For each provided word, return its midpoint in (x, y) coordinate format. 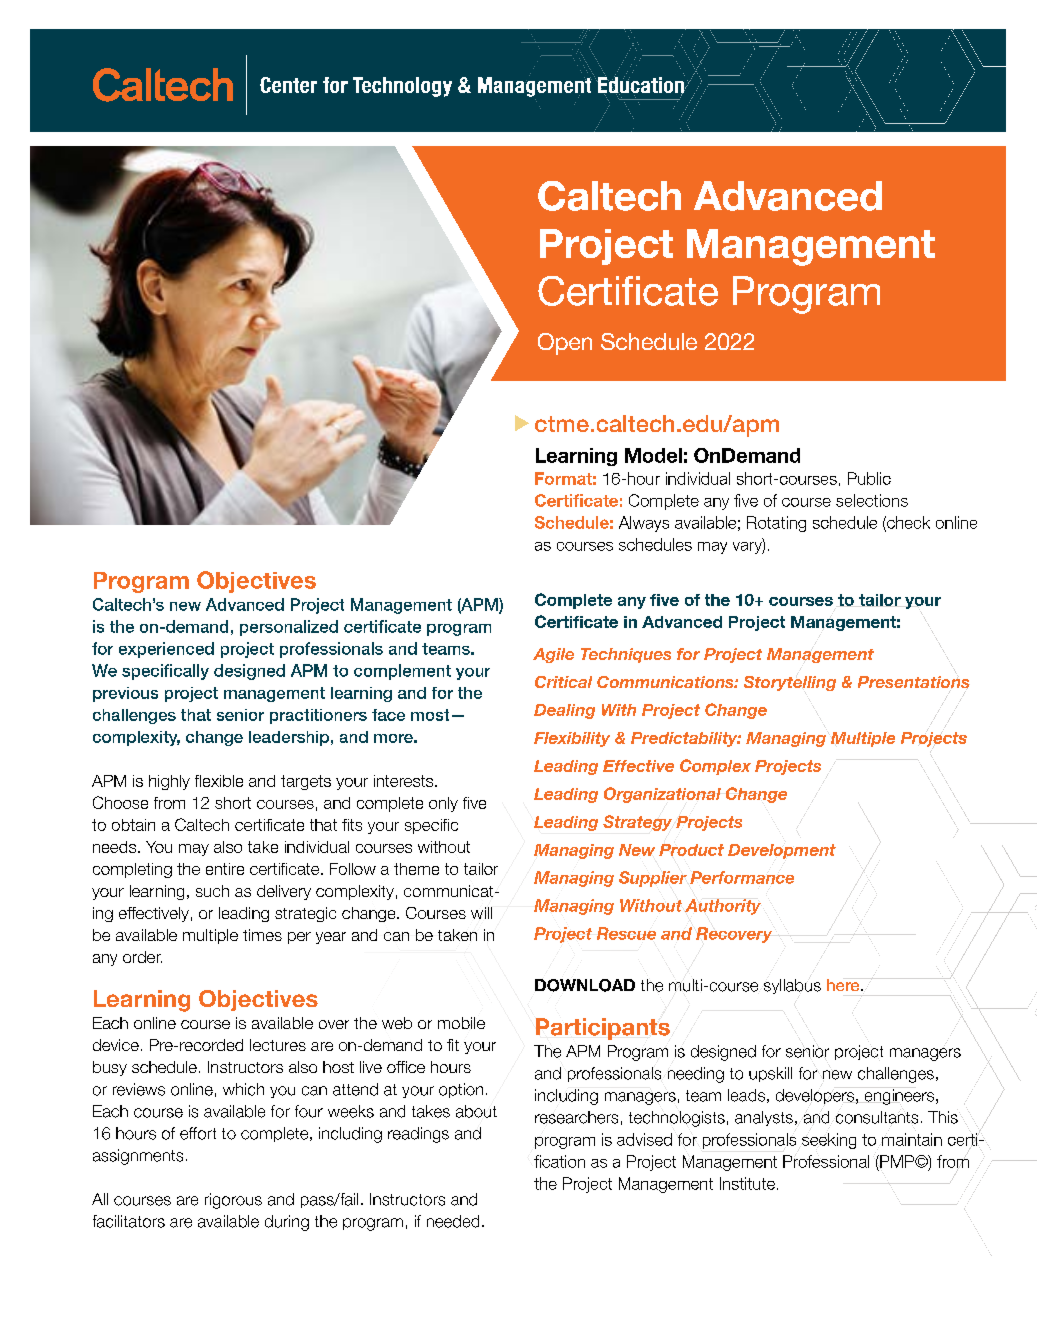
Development (782, 851)
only (443, 804)
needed (453, 1221)
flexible (219, 781)
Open (565, 344)
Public (869, 478)
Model (653, 455)
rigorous (233, 1201)
